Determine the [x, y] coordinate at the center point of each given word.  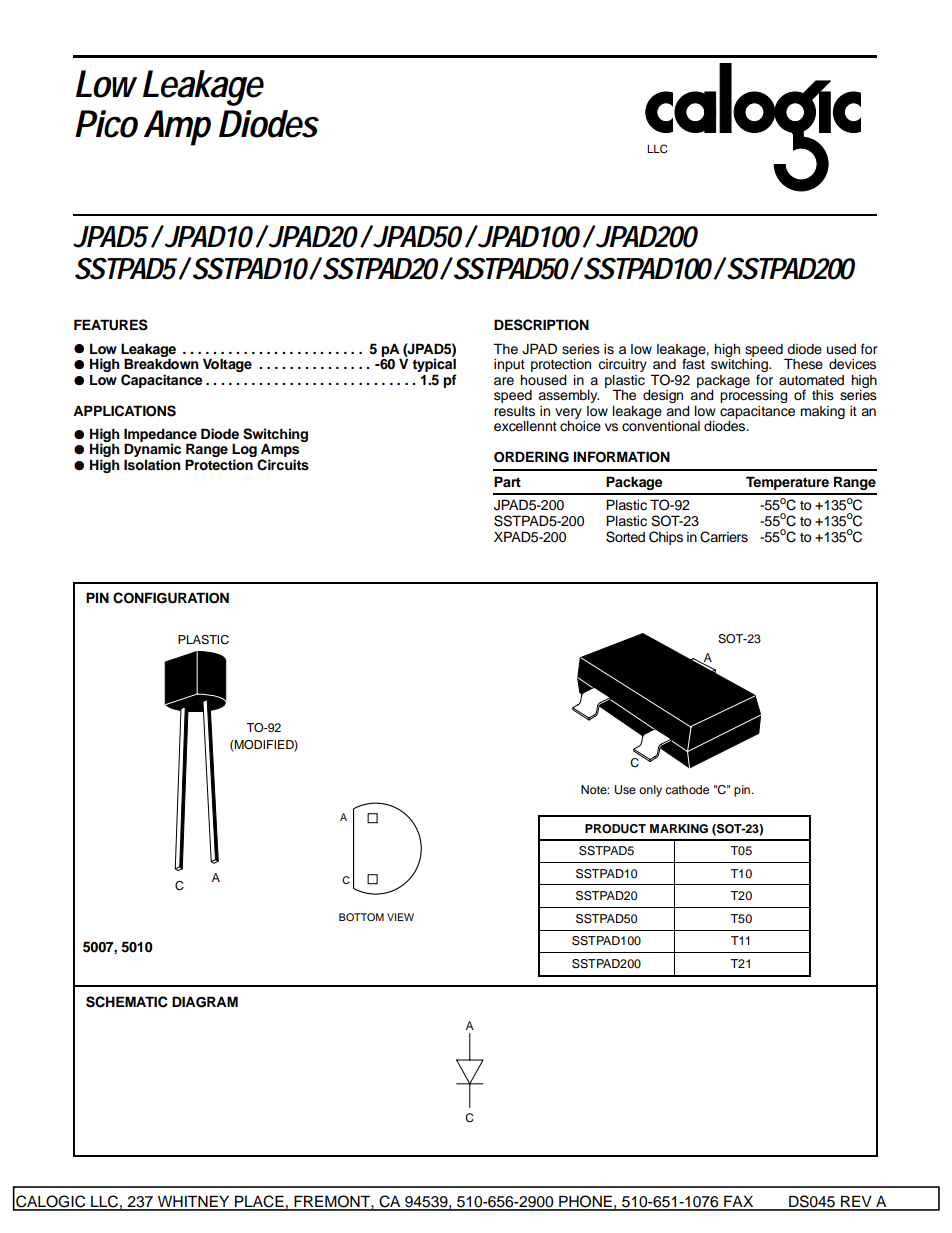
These [803, 364]
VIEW [400, 917]
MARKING [679, 829]
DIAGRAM [205, 1002]
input [509, 365]
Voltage [227, 365]
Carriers [724, 537]
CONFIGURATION [171, 598]
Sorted [625, 537]
